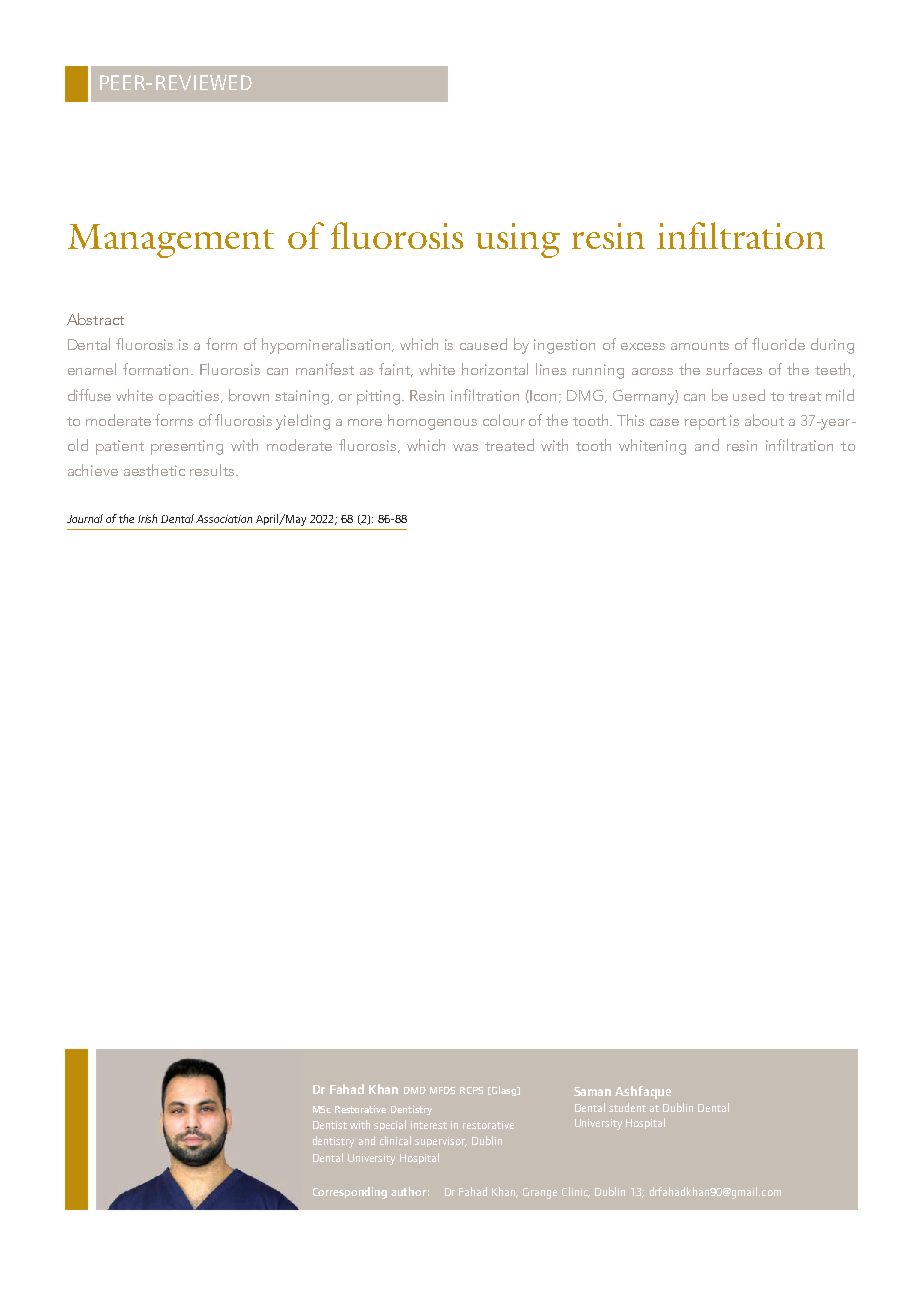 Image resolution: width=924 pixels, height=1309 pixels. What do you see at coordinates (518, 240) in the image?
I see `using` at bounding box center [518, 240].
